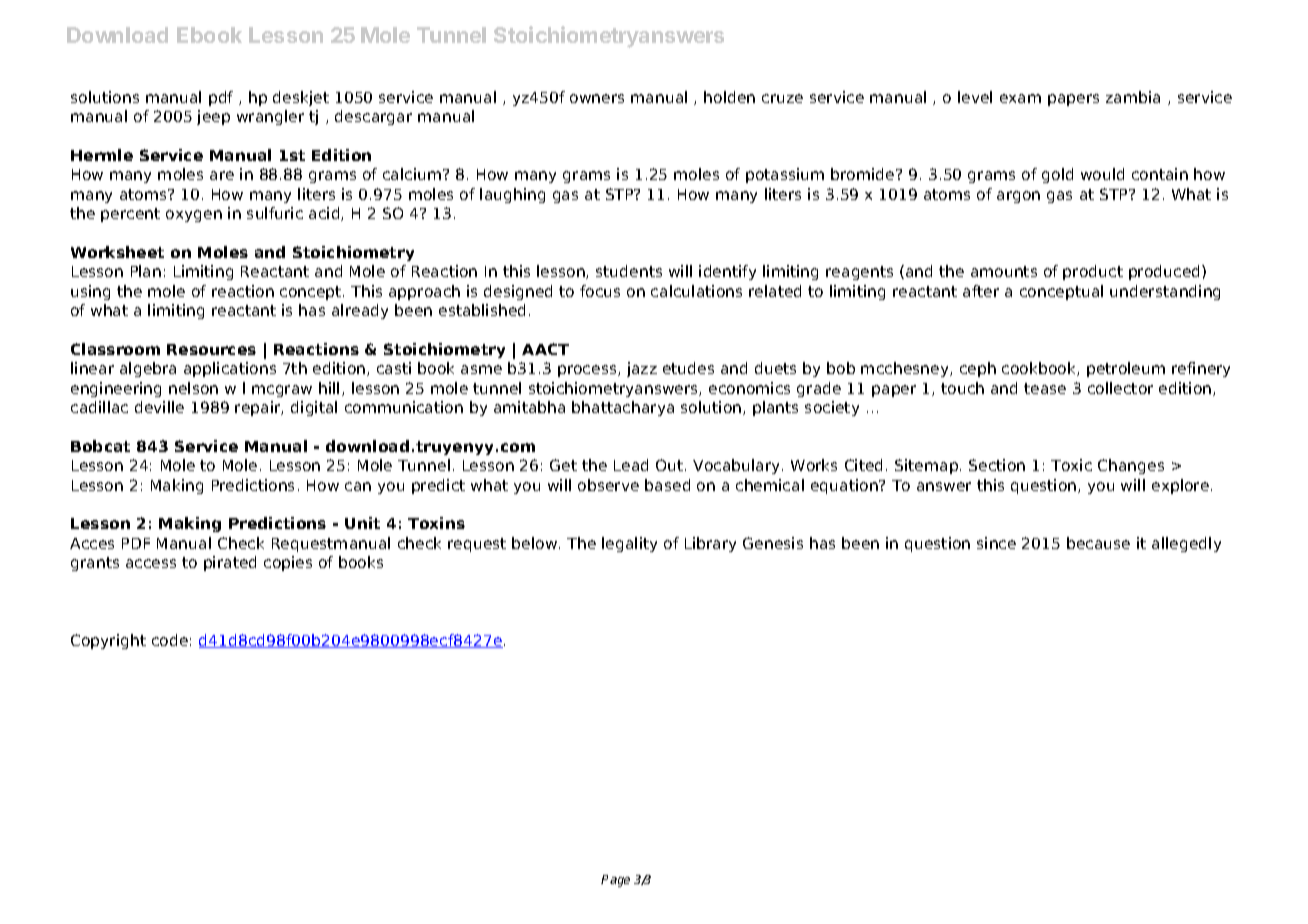  What do you see at coordinates (615, 881) in the screenshot?
I see `Page` at bounding box center [615, 881].
